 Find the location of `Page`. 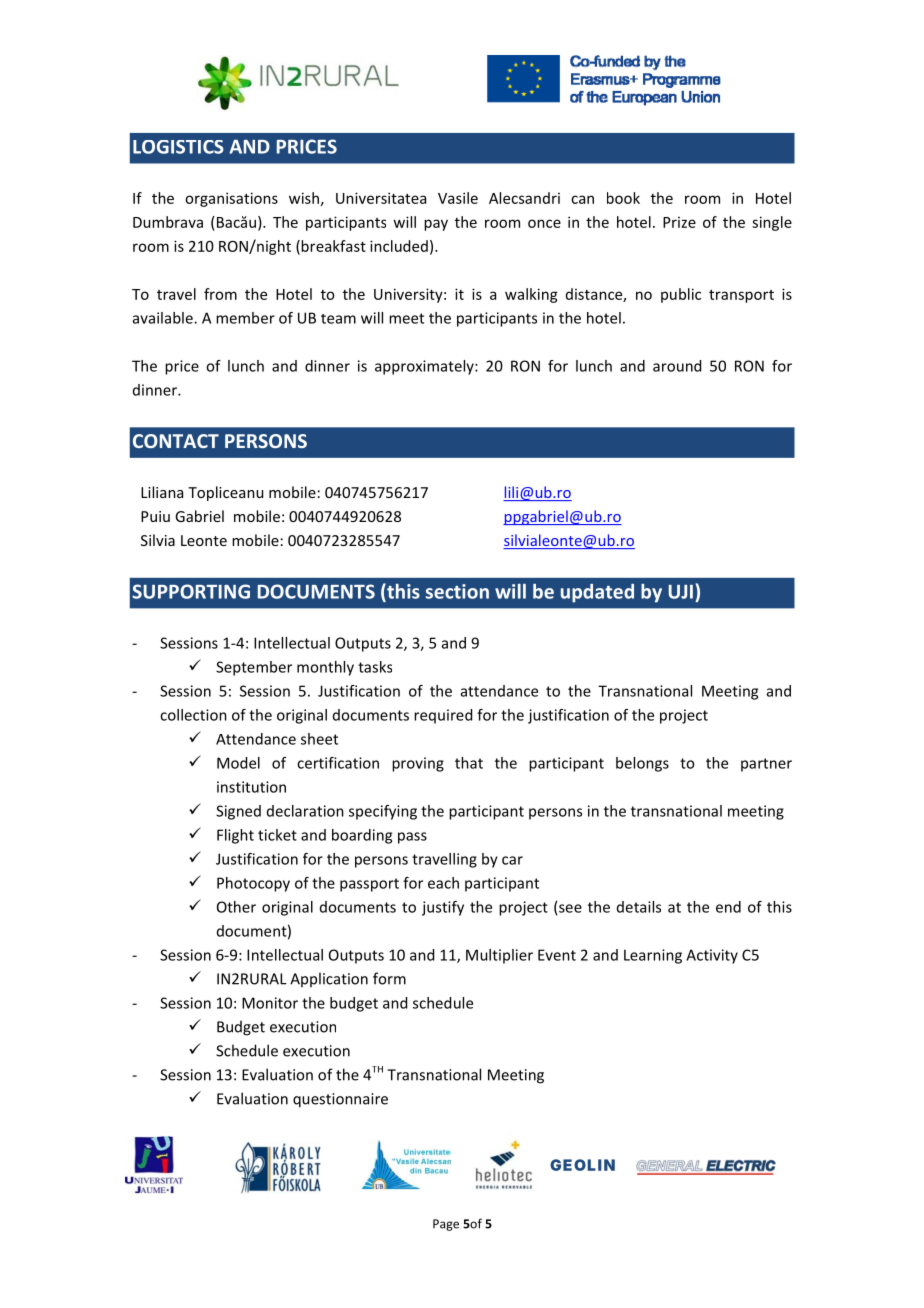

Page is located at coordinates (446, 1225).
